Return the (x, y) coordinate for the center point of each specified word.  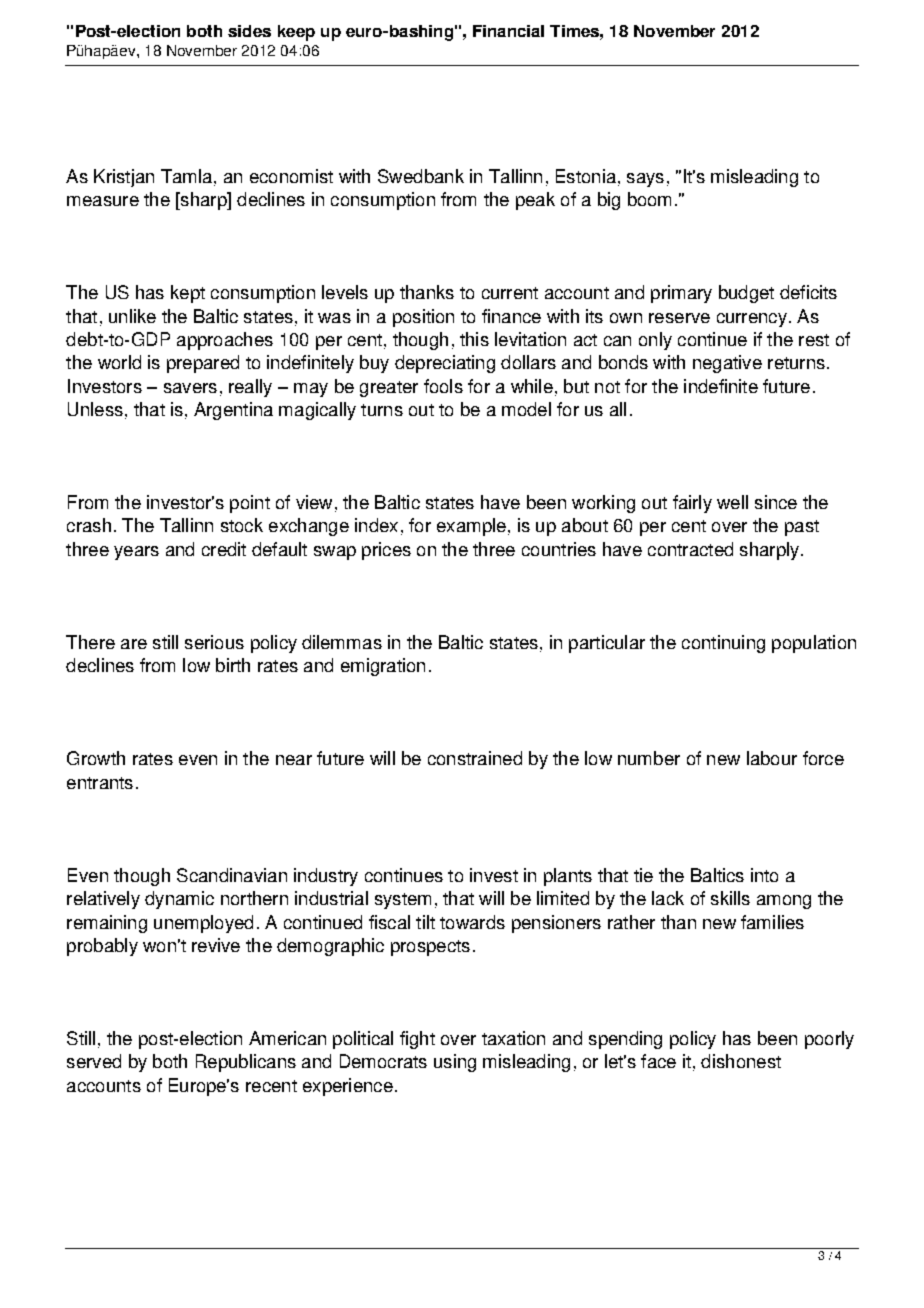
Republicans (246, 1063)
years (136, 553)
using (455, 1063)
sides (249, 31)
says (645, 180)
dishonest (741, 1061)
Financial (508, 31)
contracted (690, 549)
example (471, 527)
